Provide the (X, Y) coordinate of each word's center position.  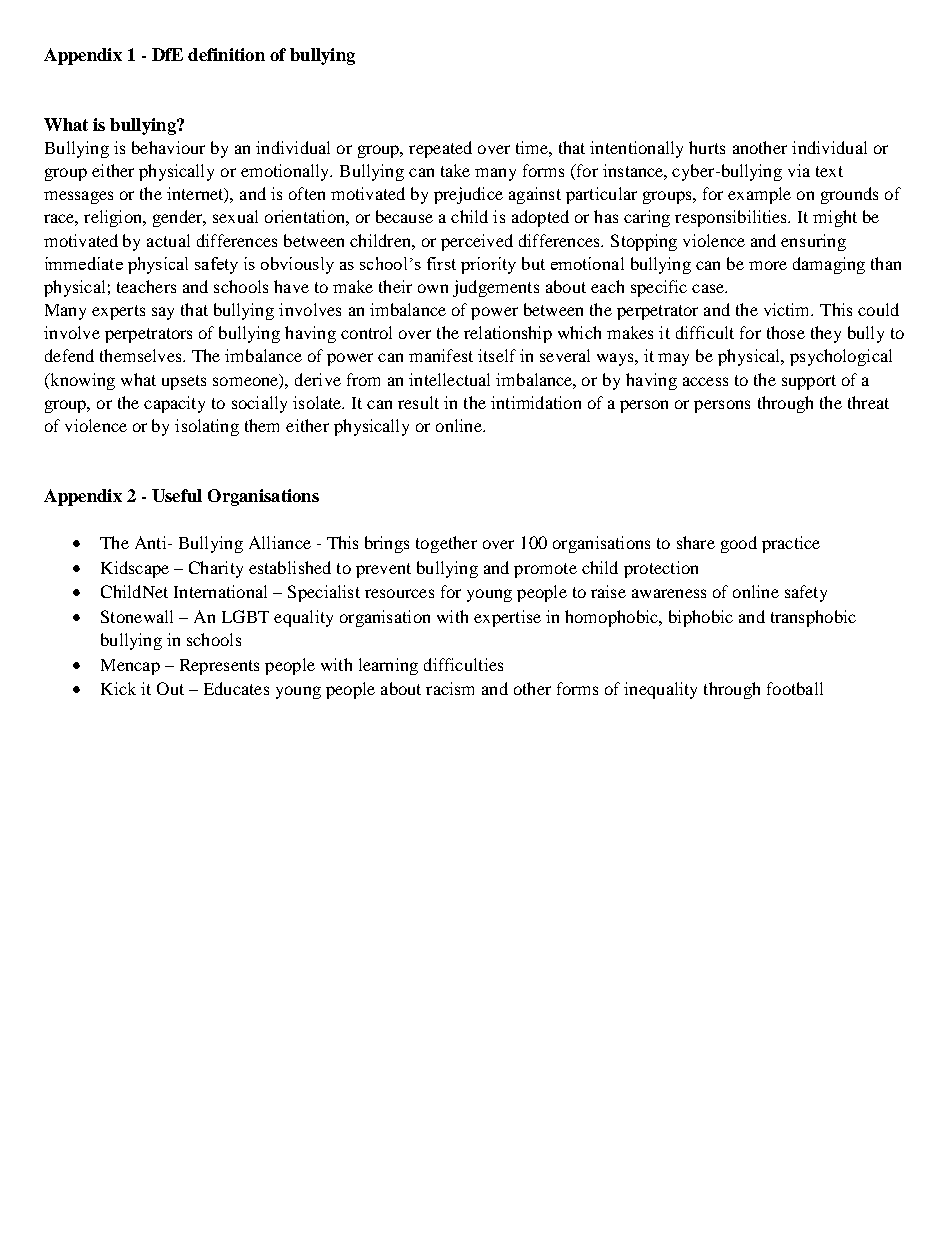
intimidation (536, 402)
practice (791, 544)
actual (168, 240)
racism (450, 688)
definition (226, 54)
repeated (440, 149)
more (768, 265)
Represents (219, 667)
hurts (707, 147)
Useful (177, 495)
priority (488, 265)
